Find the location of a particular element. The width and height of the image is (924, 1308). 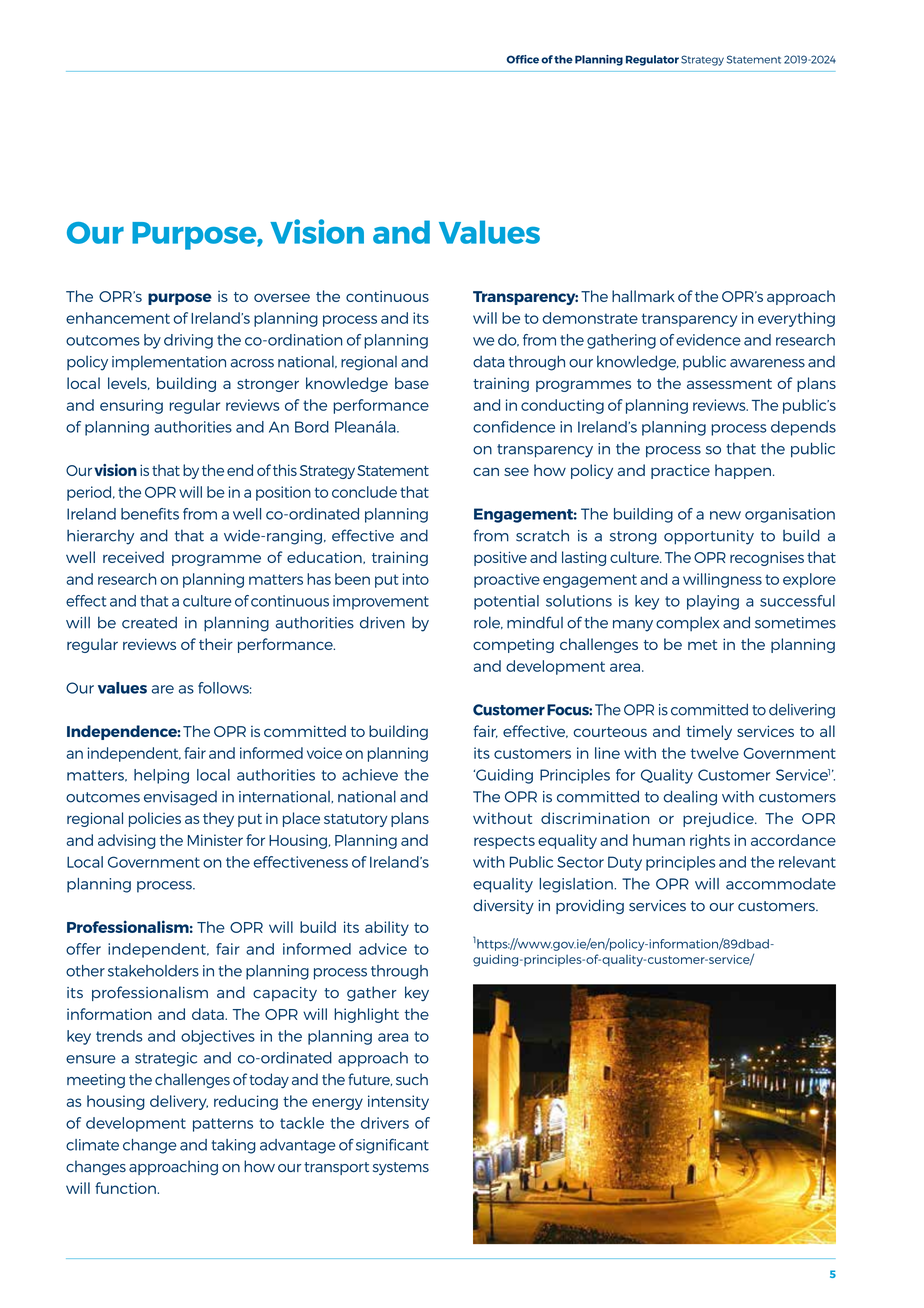

function is located at coordinates (125, 1188).
